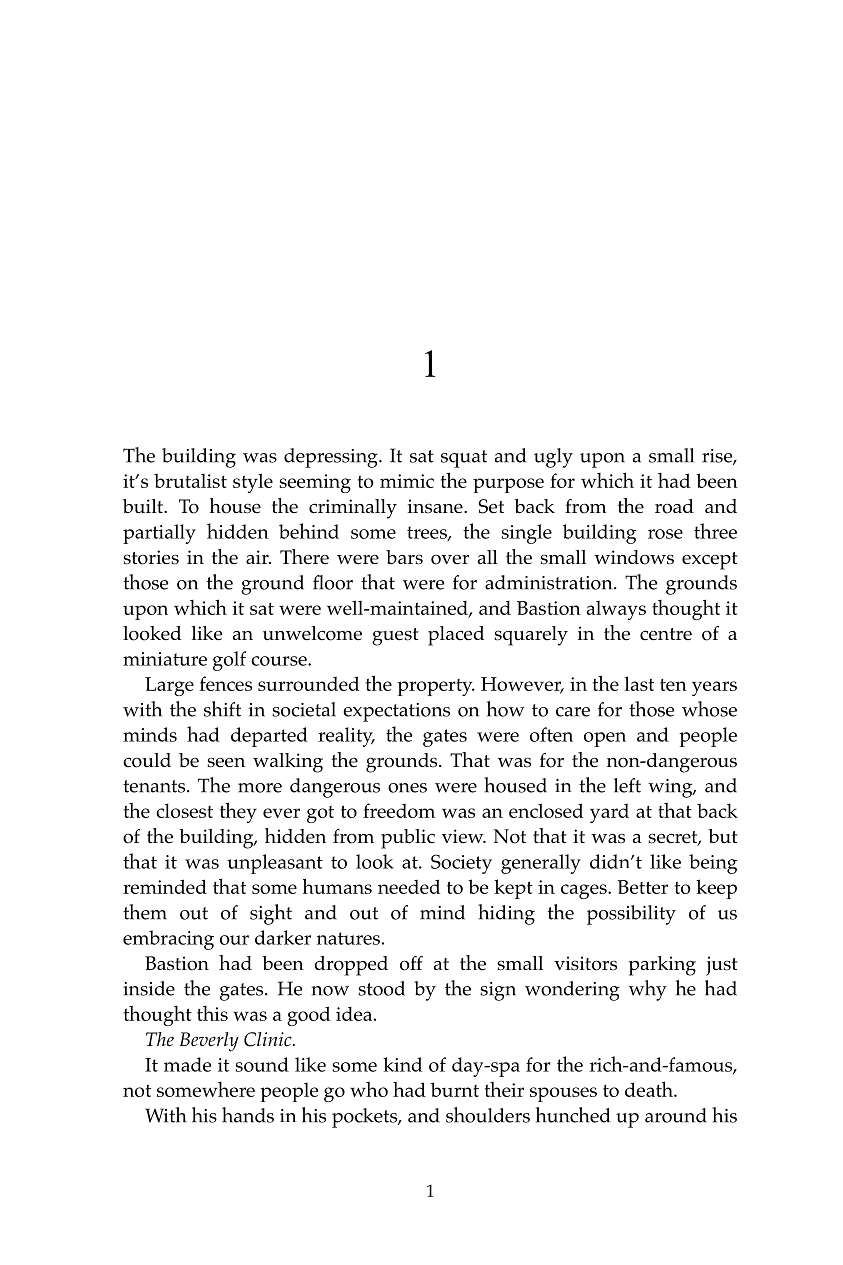  Describe the element at coordinates (253, 483) in the screenshot. I see `style` at that location.
